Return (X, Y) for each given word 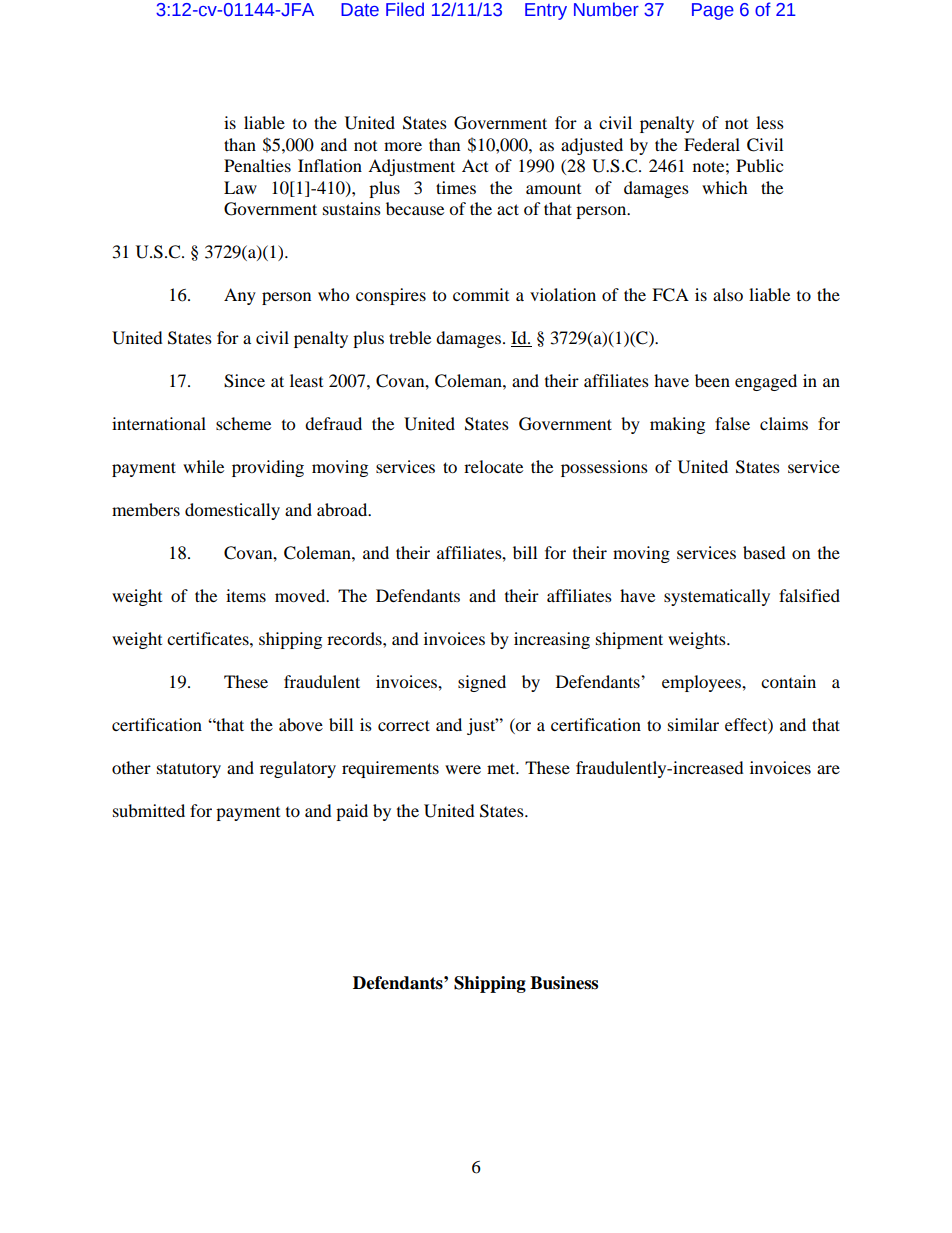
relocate (493, 466)
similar (693, 724)
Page (713, 11)
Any (240, 296)
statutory (189, 770)
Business (564, 983)
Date (360, 10)
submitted (149, 810)
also (728, 294)
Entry (546, 11)
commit (481, 294)
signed (482, 683)
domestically (232, 511)
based (764, 552)
